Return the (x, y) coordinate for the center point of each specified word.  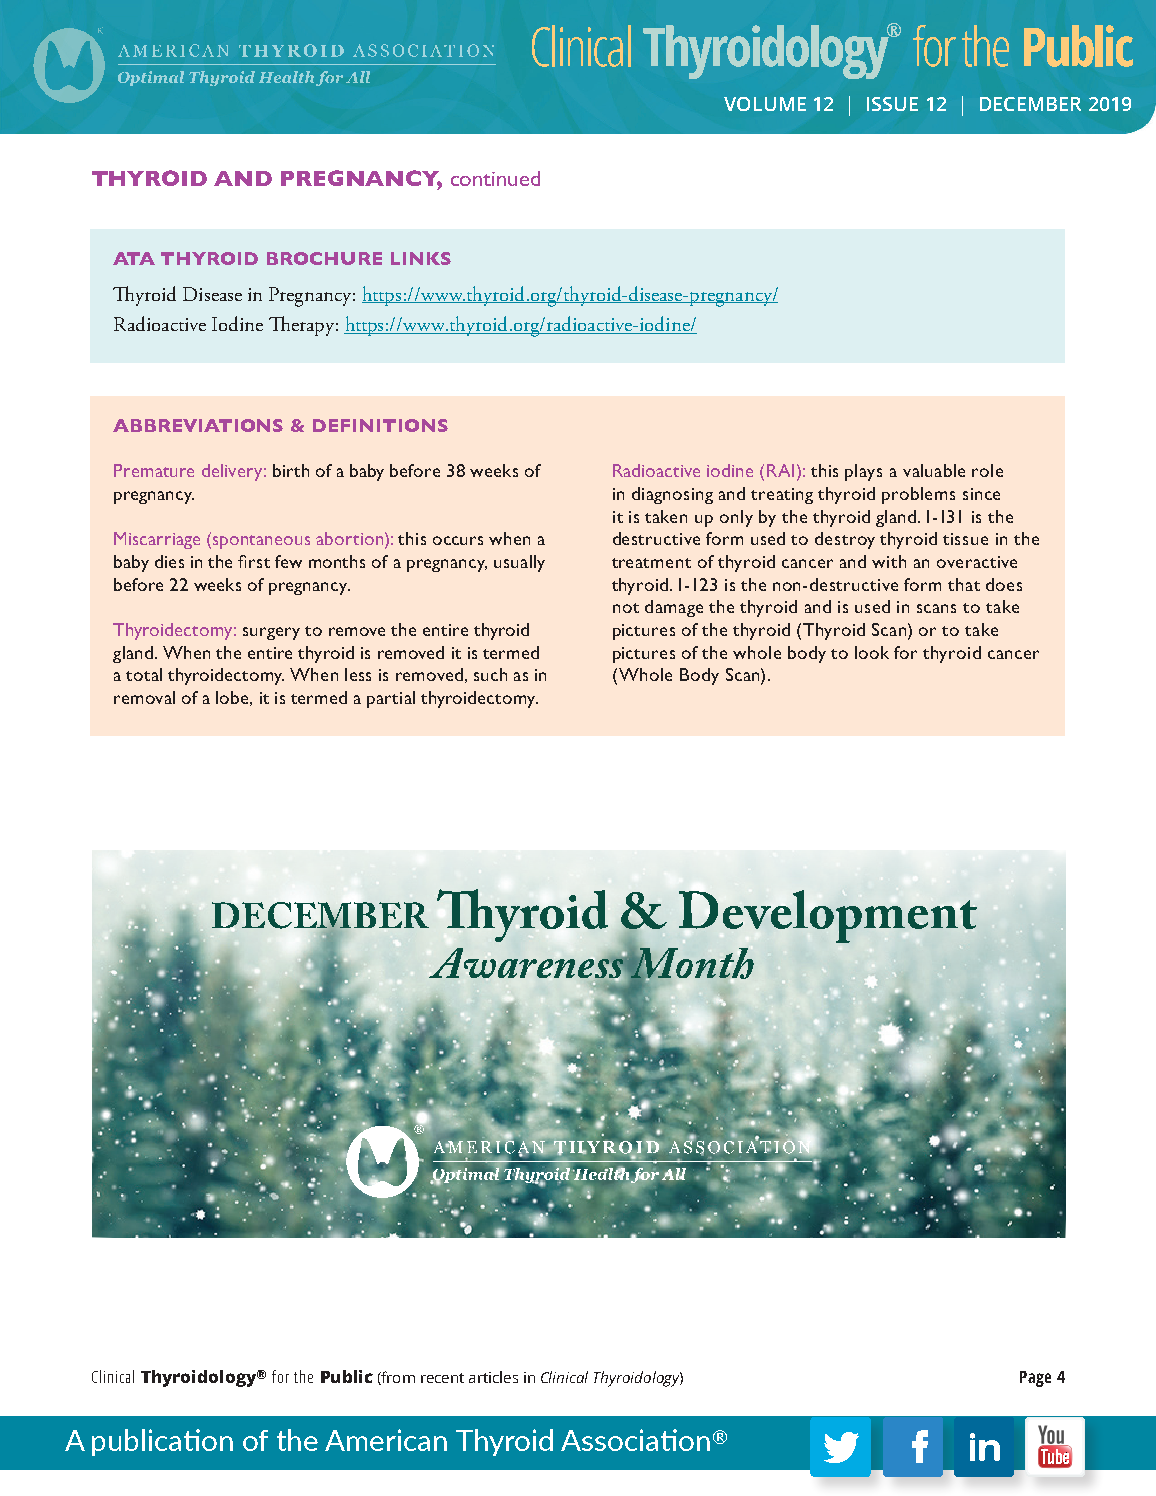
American (386, 1440)
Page (1035, 1379)
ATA (134, 258)
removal (144, 697)
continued (495, 178)
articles (493, 1377)
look (872, 652)
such (490, 674)
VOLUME (765, 104)
